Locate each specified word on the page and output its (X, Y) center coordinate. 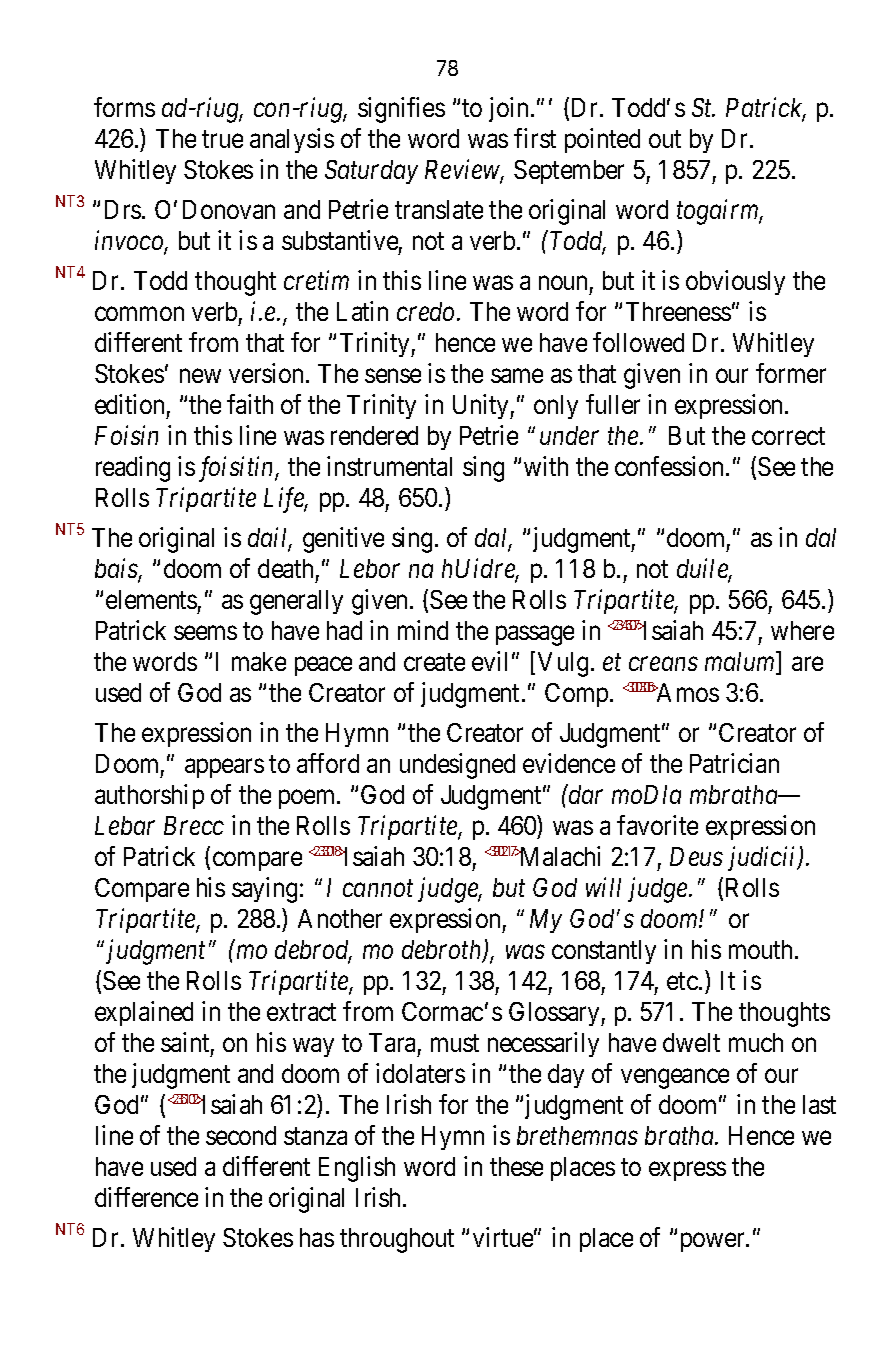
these (516, 1166)
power (714, 1242)
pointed (602, 140)
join (510, 109)
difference (146, 1197)
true (222, 139)
